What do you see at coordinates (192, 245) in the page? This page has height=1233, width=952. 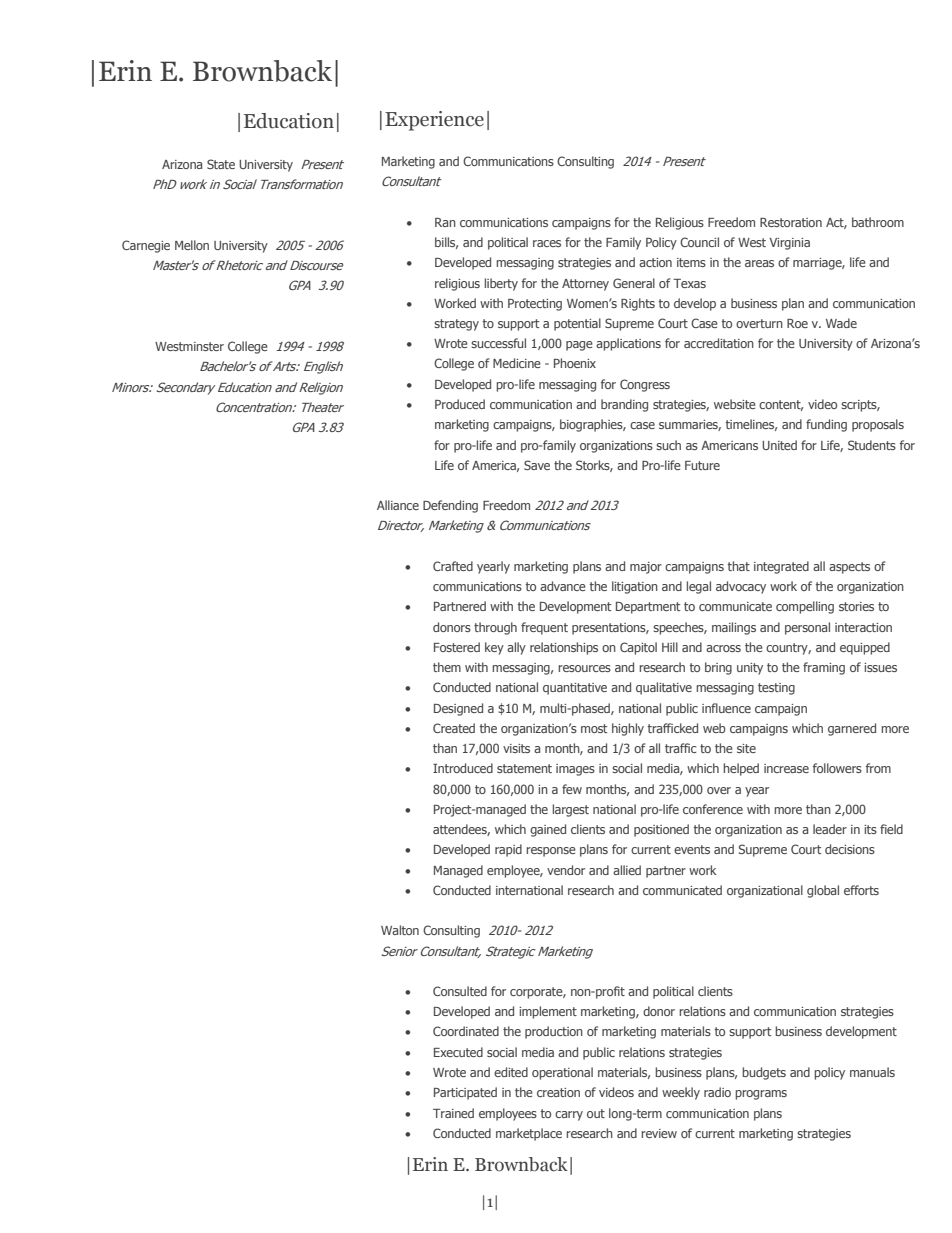 I see `Mellon` at bounding box center [192, 245].
